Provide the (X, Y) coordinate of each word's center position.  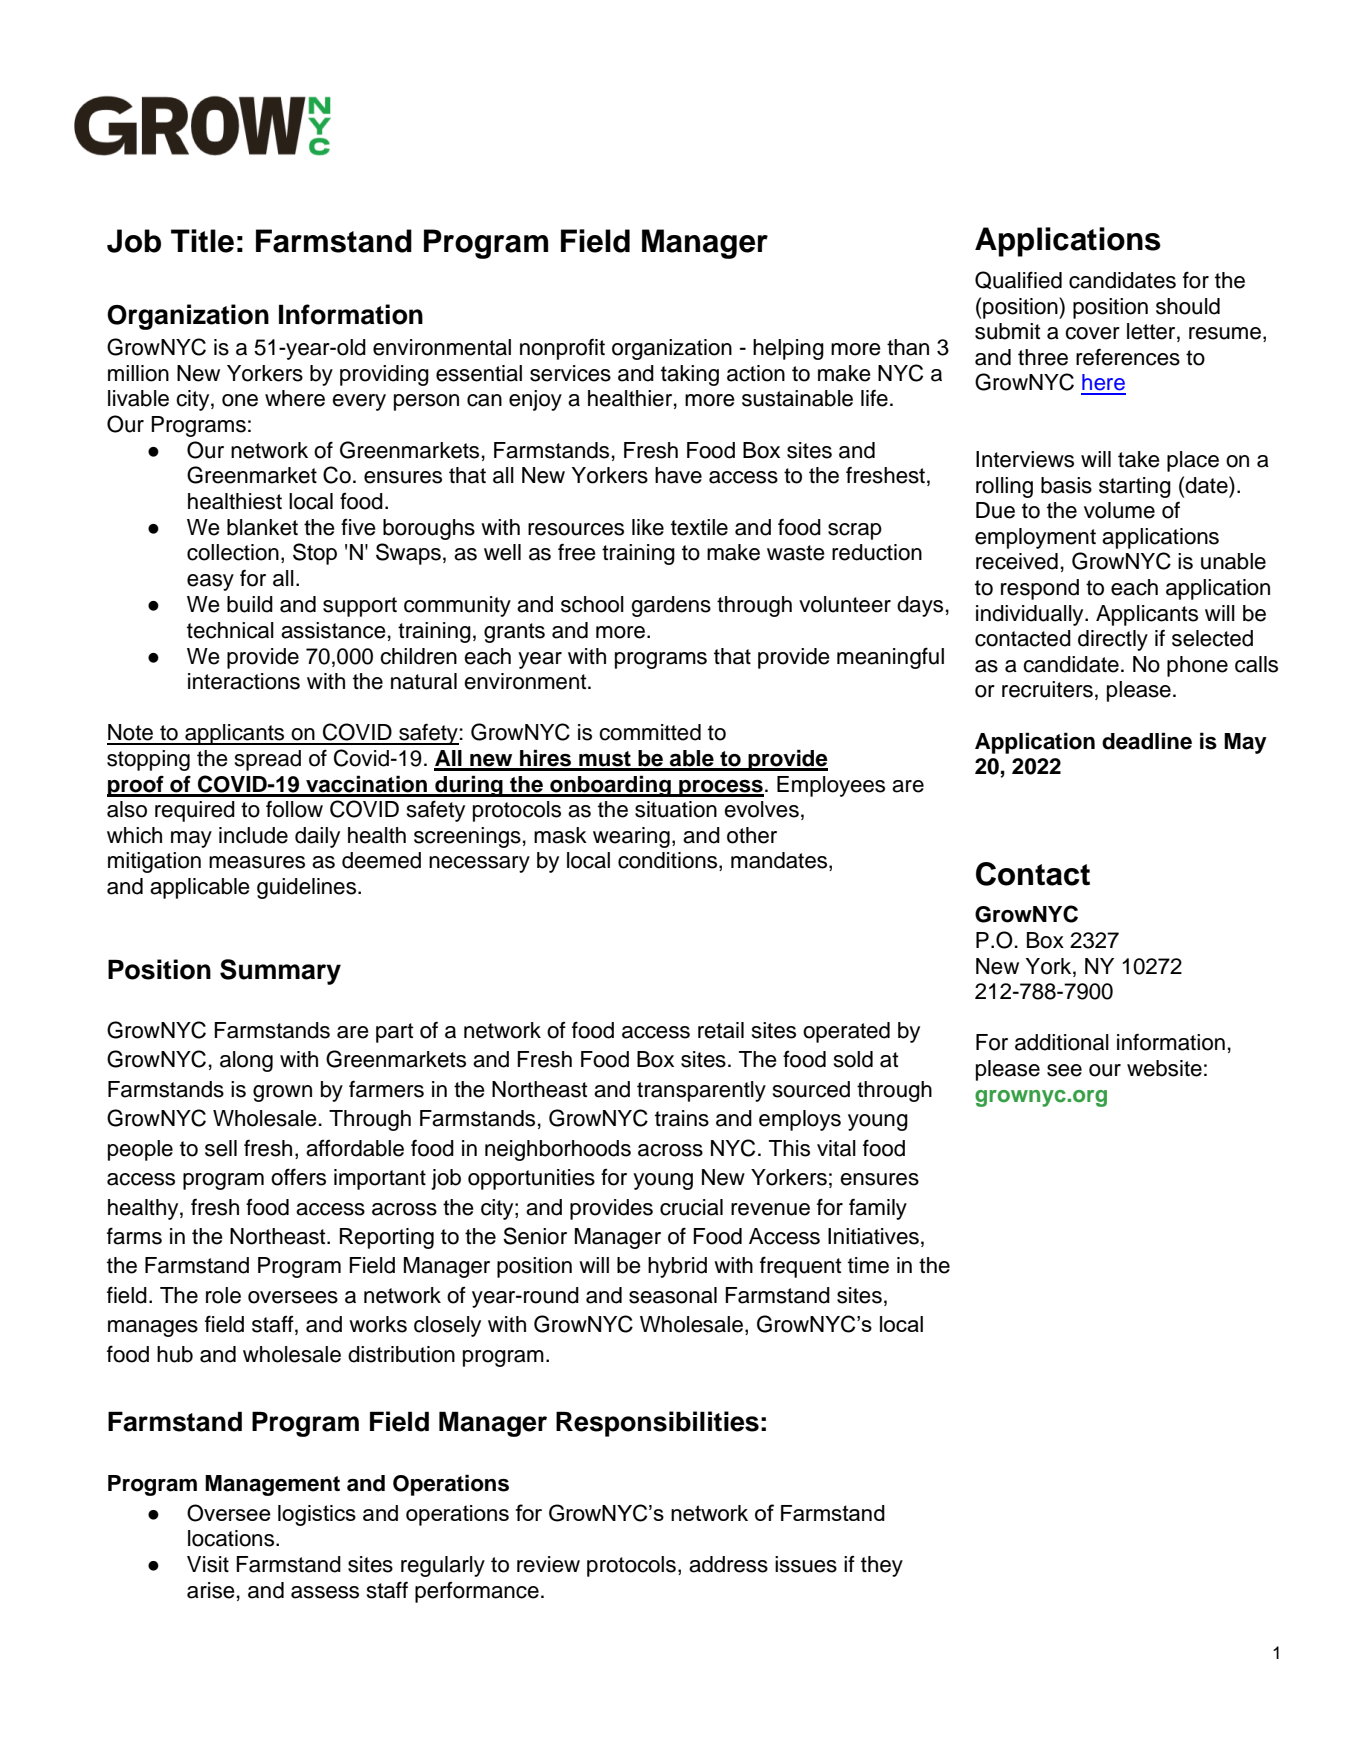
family (878, 1209)
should (1188, 306)
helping (788, 349)
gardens (671, 606)
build (250, 604)
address (728, 1564)
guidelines (306, 888)
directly (1113, 640)
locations (231, 1538)
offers (298, 1177)
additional (1062, 1042)
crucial (691, 1207)
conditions (669, 861)
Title (202, 241)
